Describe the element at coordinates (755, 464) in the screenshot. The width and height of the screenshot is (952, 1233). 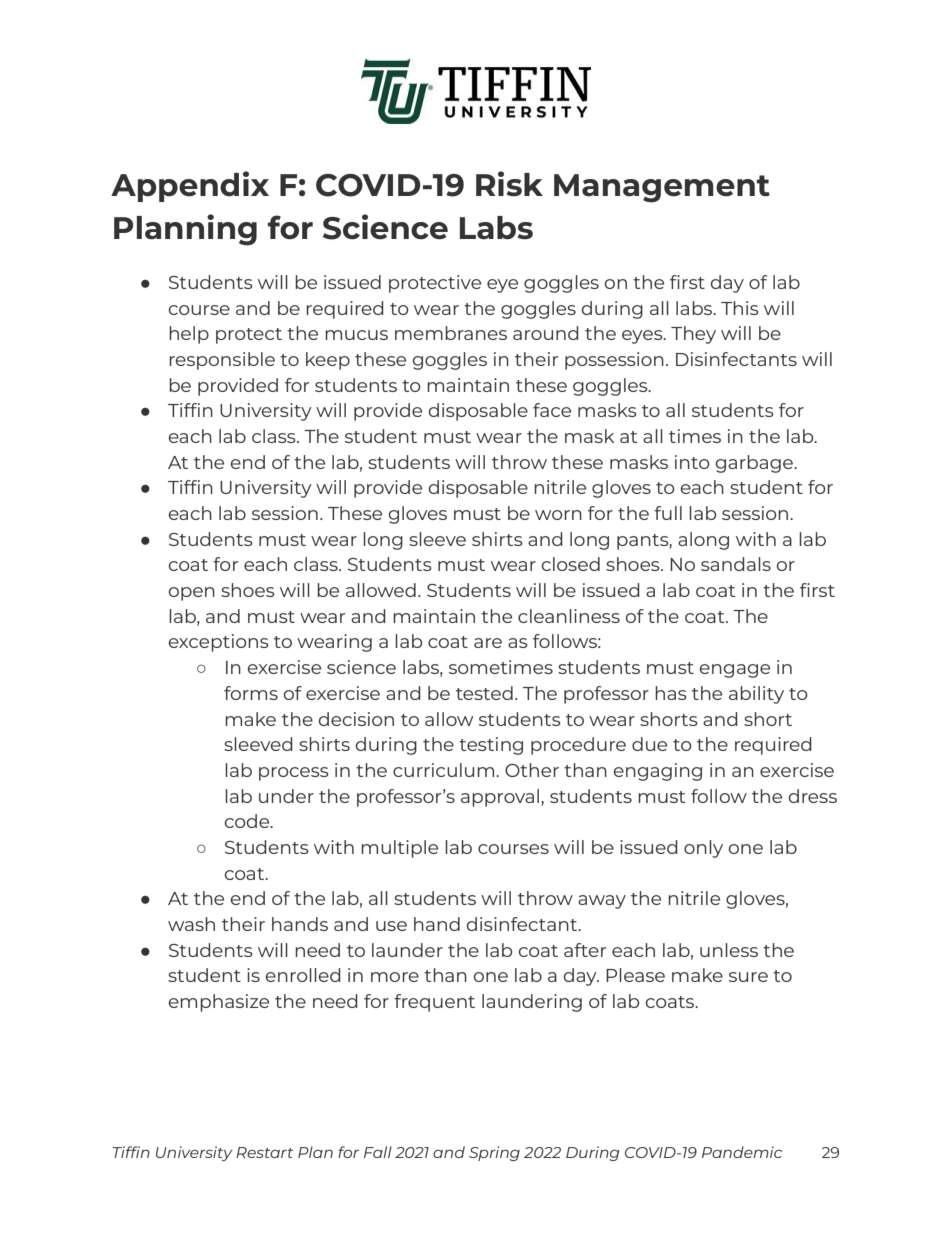
I see `garbage` at that location.
